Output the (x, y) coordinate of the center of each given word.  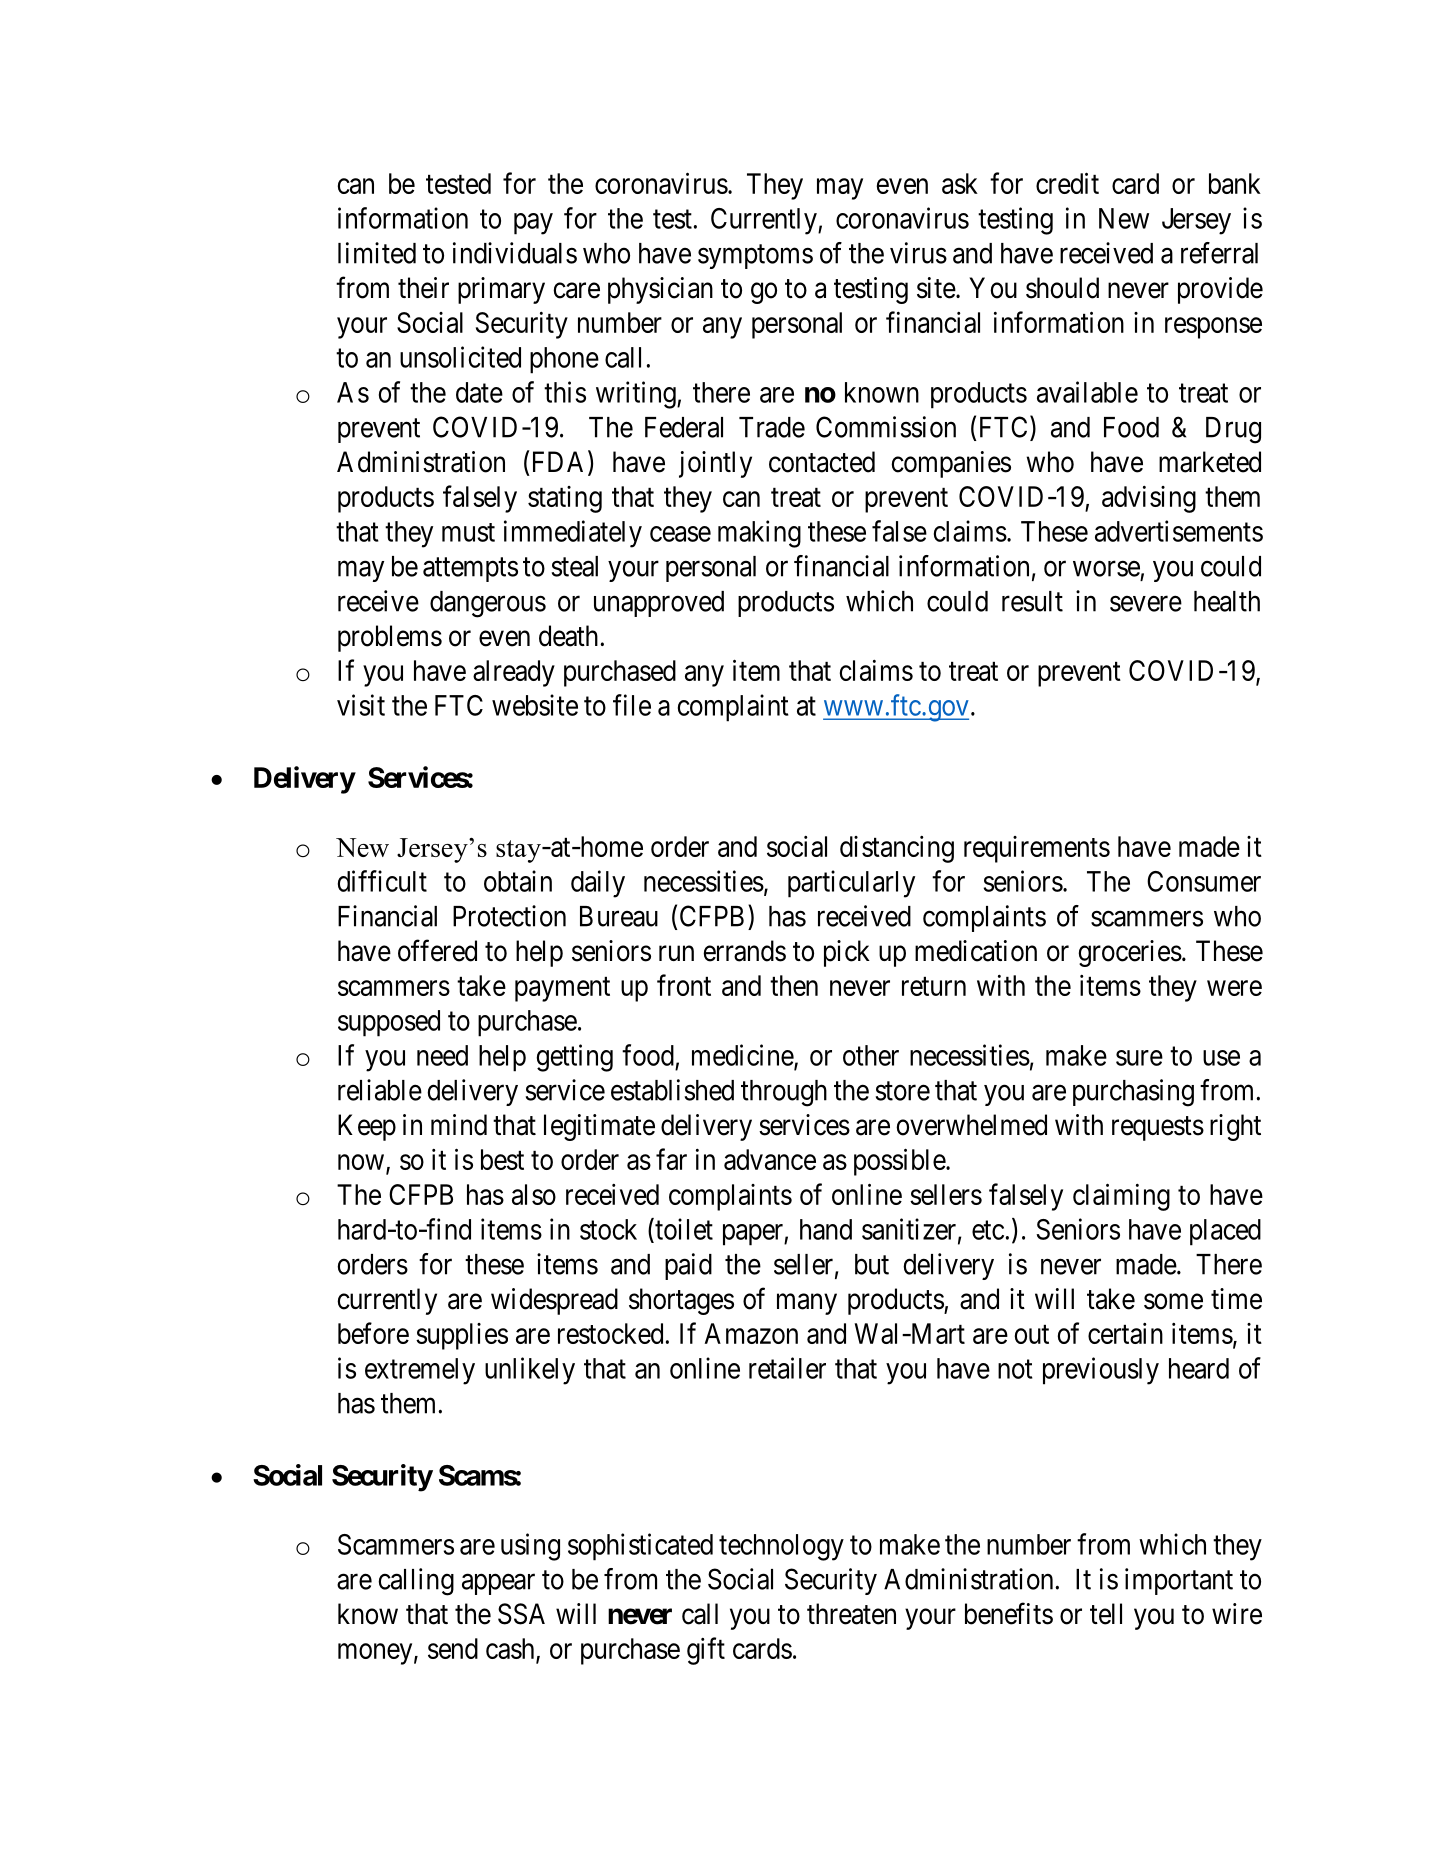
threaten (851, 1614)
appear (498, 1584)
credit (1067, 183)
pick (847, 953)
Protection (509, 916)
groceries (1130, 953)
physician (660, 290)
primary (501, 290)
